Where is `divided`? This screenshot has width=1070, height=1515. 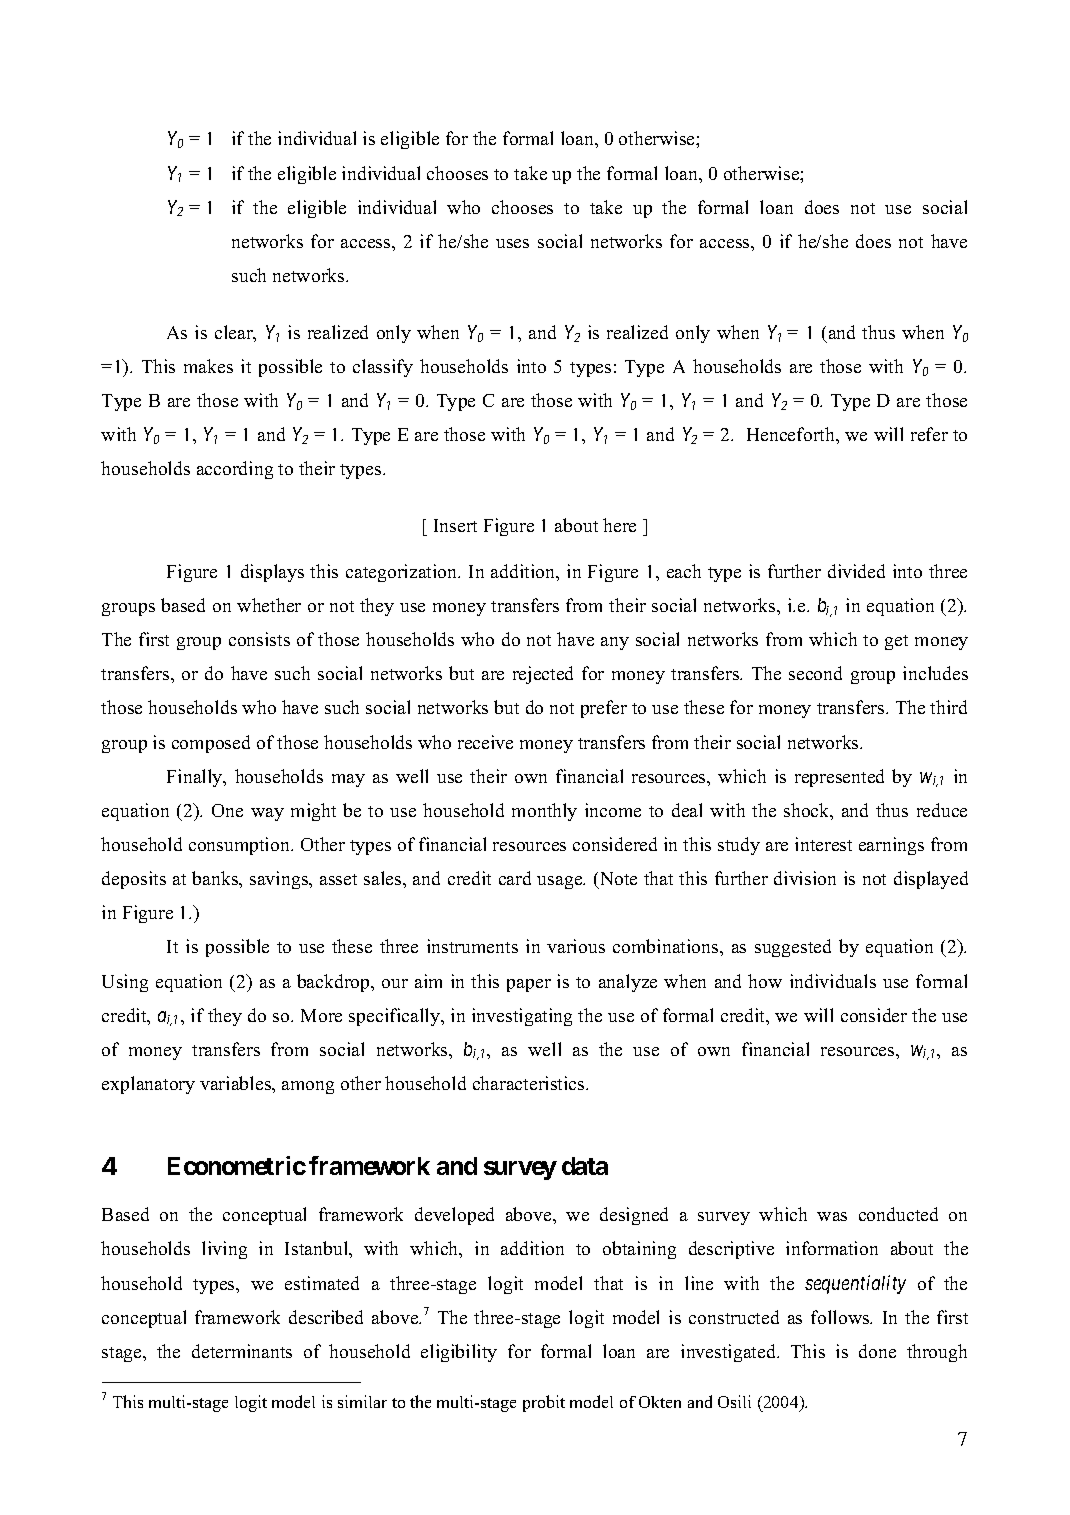
divided is located at coordinates (856, 571).
